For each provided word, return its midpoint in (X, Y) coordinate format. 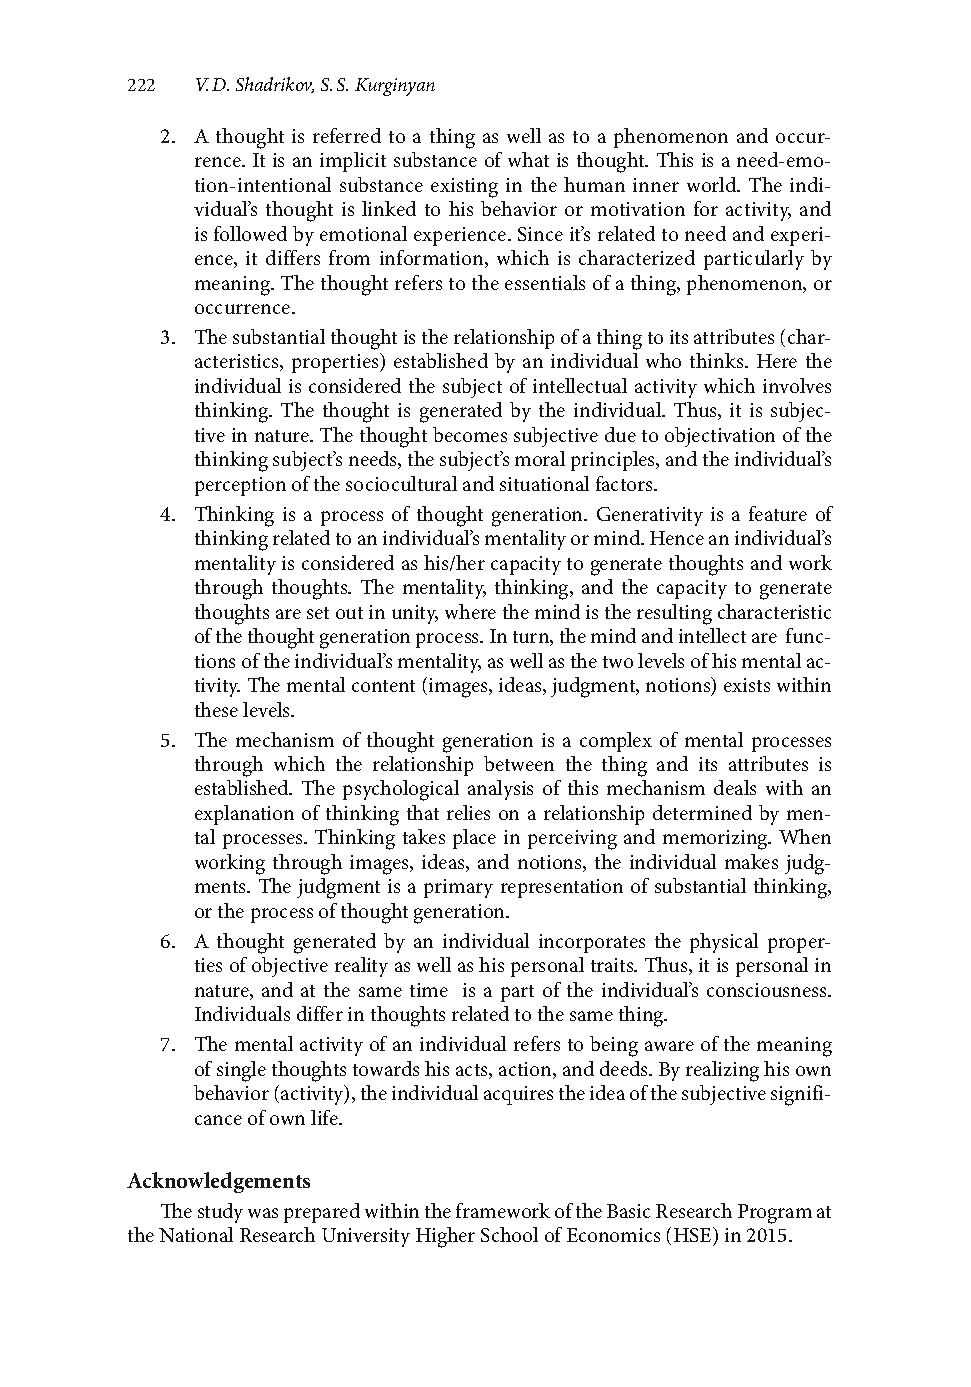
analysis (500, 790)
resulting (674, 614)
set (318, 613)
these (216, 709)
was (263, 1213)
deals (735, 787)
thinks (718, 360)
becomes (470, 434)
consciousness (768, 990)
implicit (353, 162)
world (713, 184)
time (429, 990)
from (349, 257)
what (528, 159)
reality (361, 967)
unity (415, 614)
